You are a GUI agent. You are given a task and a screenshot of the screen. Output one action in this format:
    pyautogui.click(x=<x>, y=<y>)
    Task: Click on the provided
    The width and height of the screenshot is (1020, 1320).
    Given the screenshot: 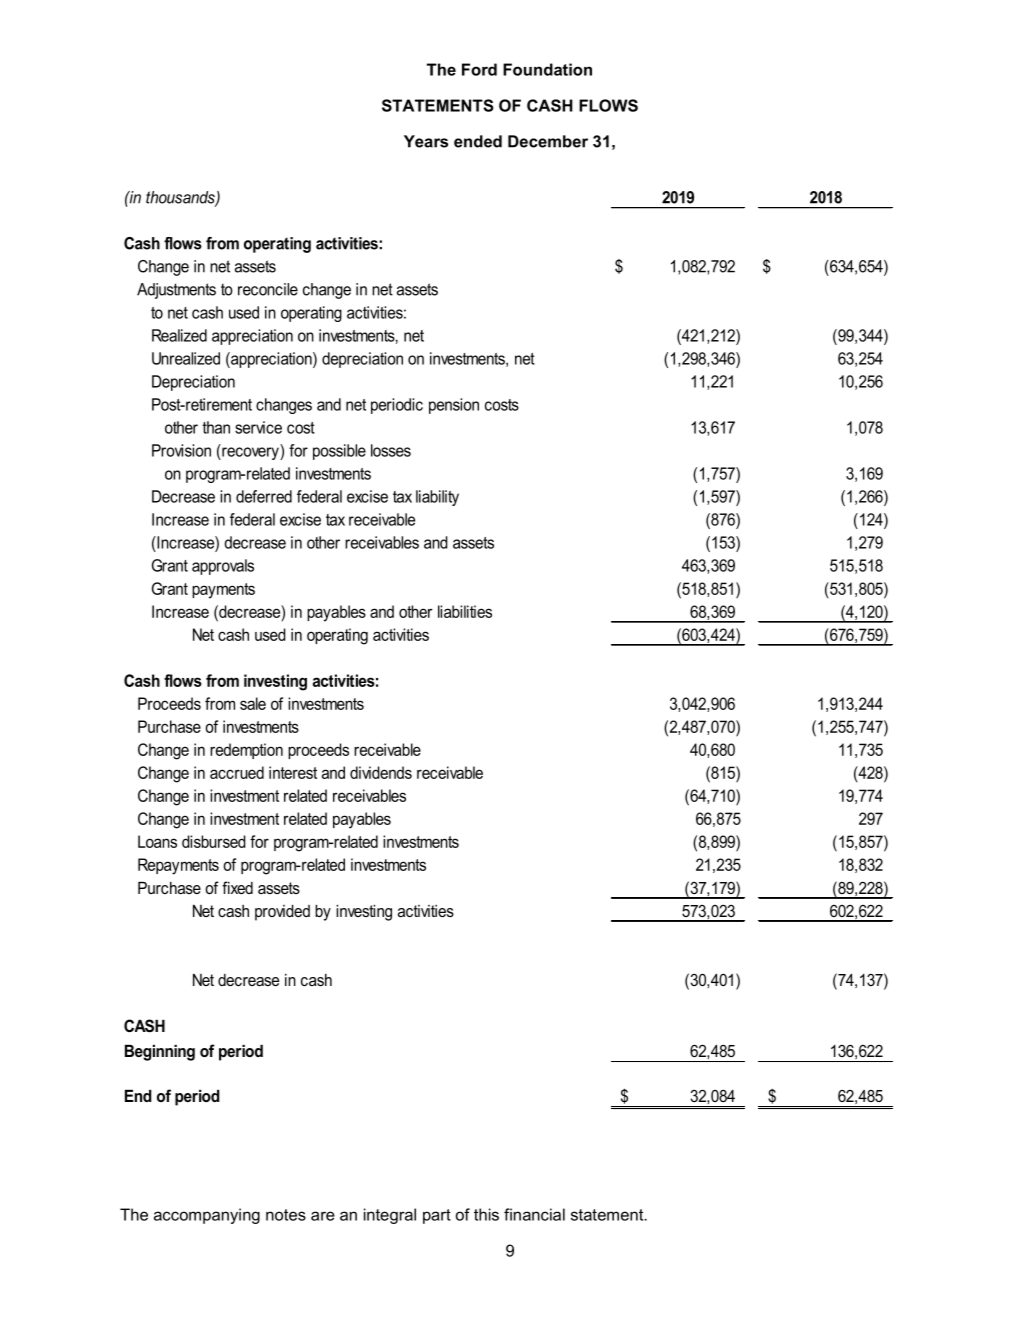 What is the action you would take?
    pyautogui.click(x=282, y=913)
